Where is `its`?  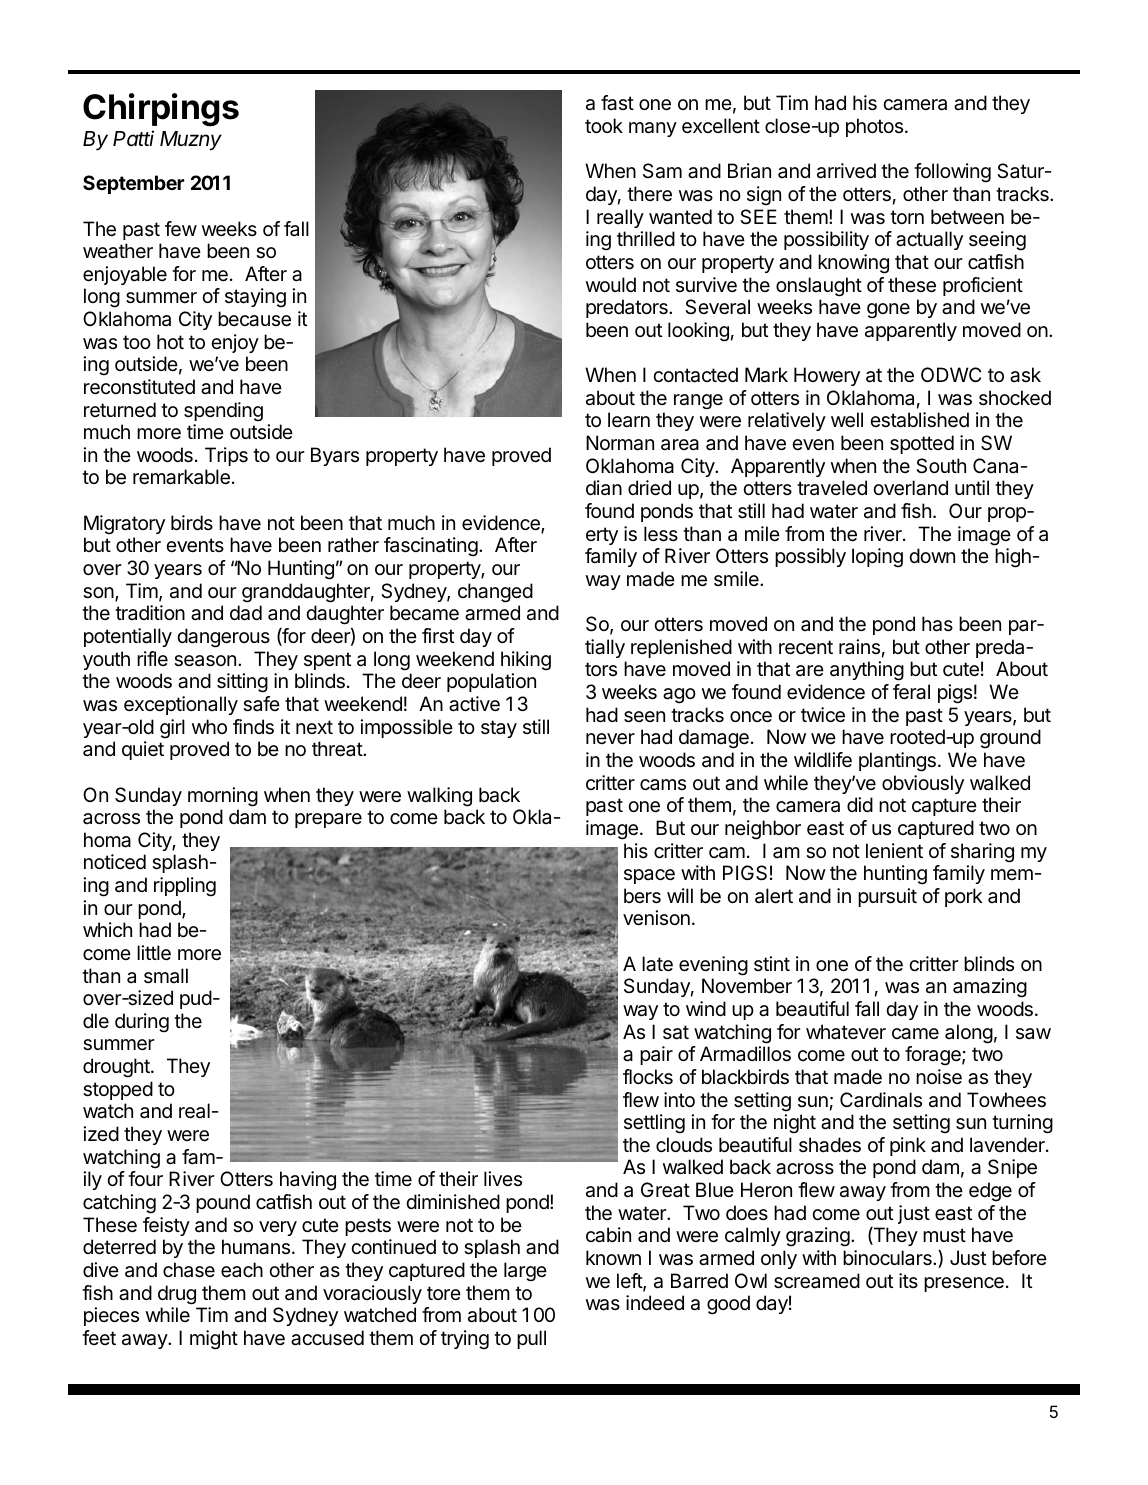 its is located at coordinates (908, 1280).
